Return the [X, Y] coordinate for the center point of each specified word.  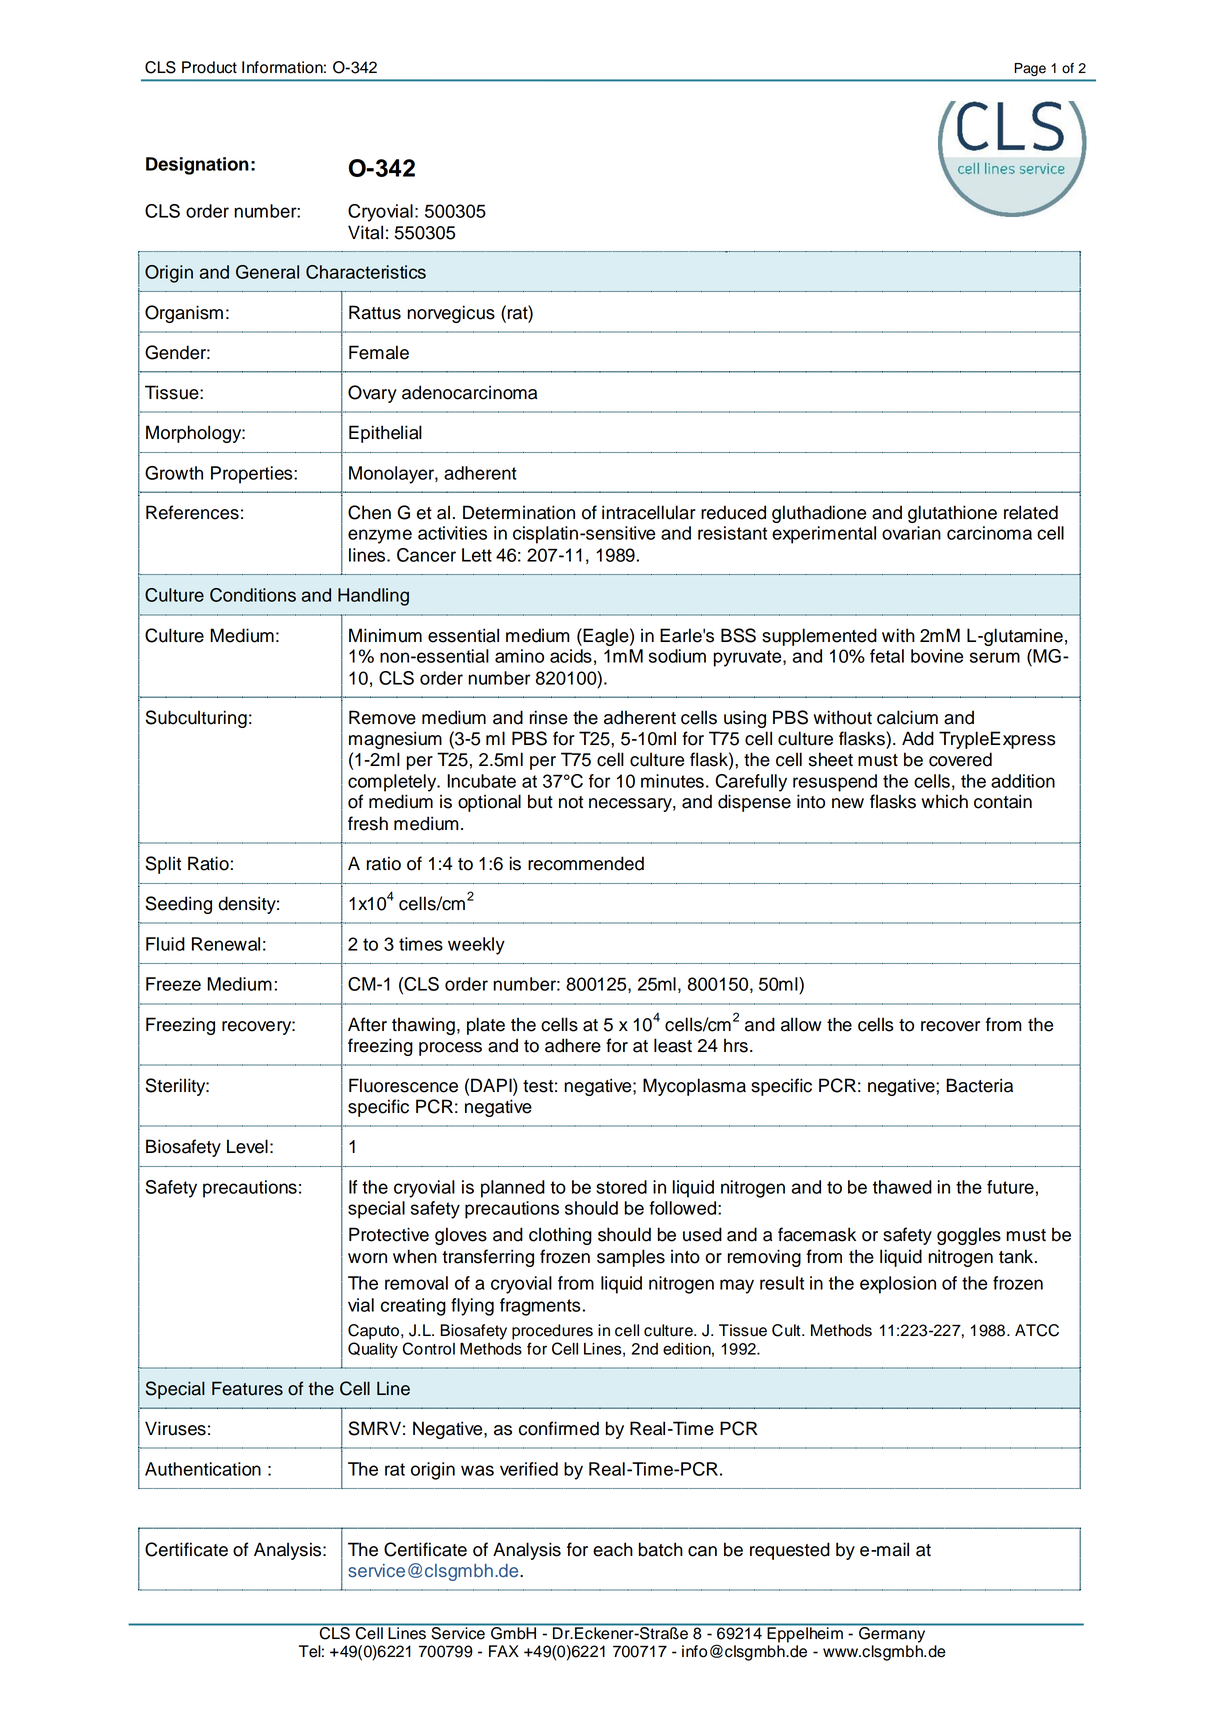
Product [209, 67]
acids [571, 656]
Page [1030, 69]
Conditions [253, 595]
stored [621, 1187]
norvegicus [451, 314]
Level [247, 1146]
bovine [937, 656]
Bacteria [979, 1085]
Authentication [203, 1469]
